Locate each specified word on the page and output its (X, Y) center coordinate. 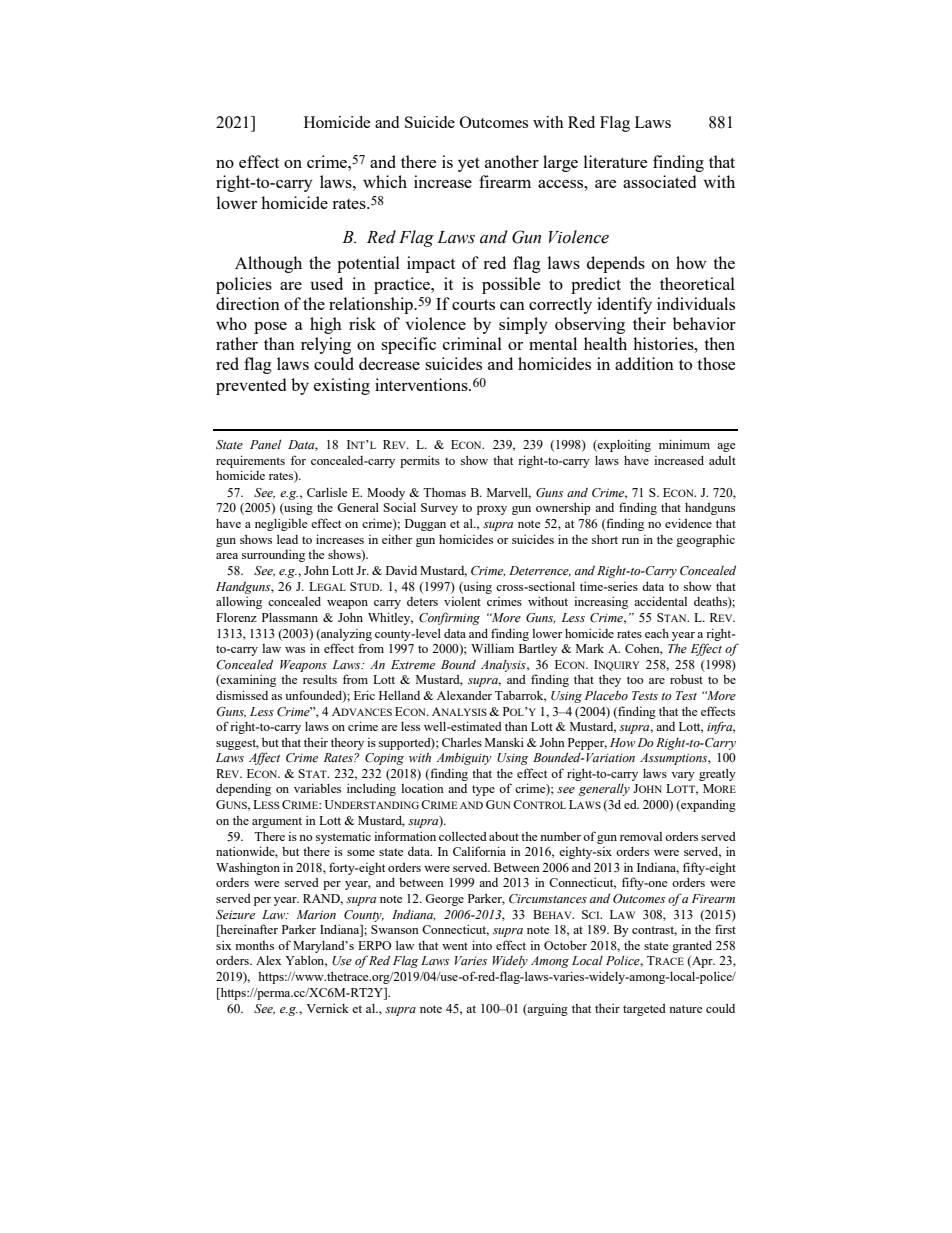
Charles (462, 742)
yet (469, 164)
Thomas (444, 492)
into (482, 945)
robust (686, 679)
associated (659, 181)
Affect (264, 758)
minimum (684, 444)
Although (268, 264)
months (254, 945)
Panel (265, 444)
